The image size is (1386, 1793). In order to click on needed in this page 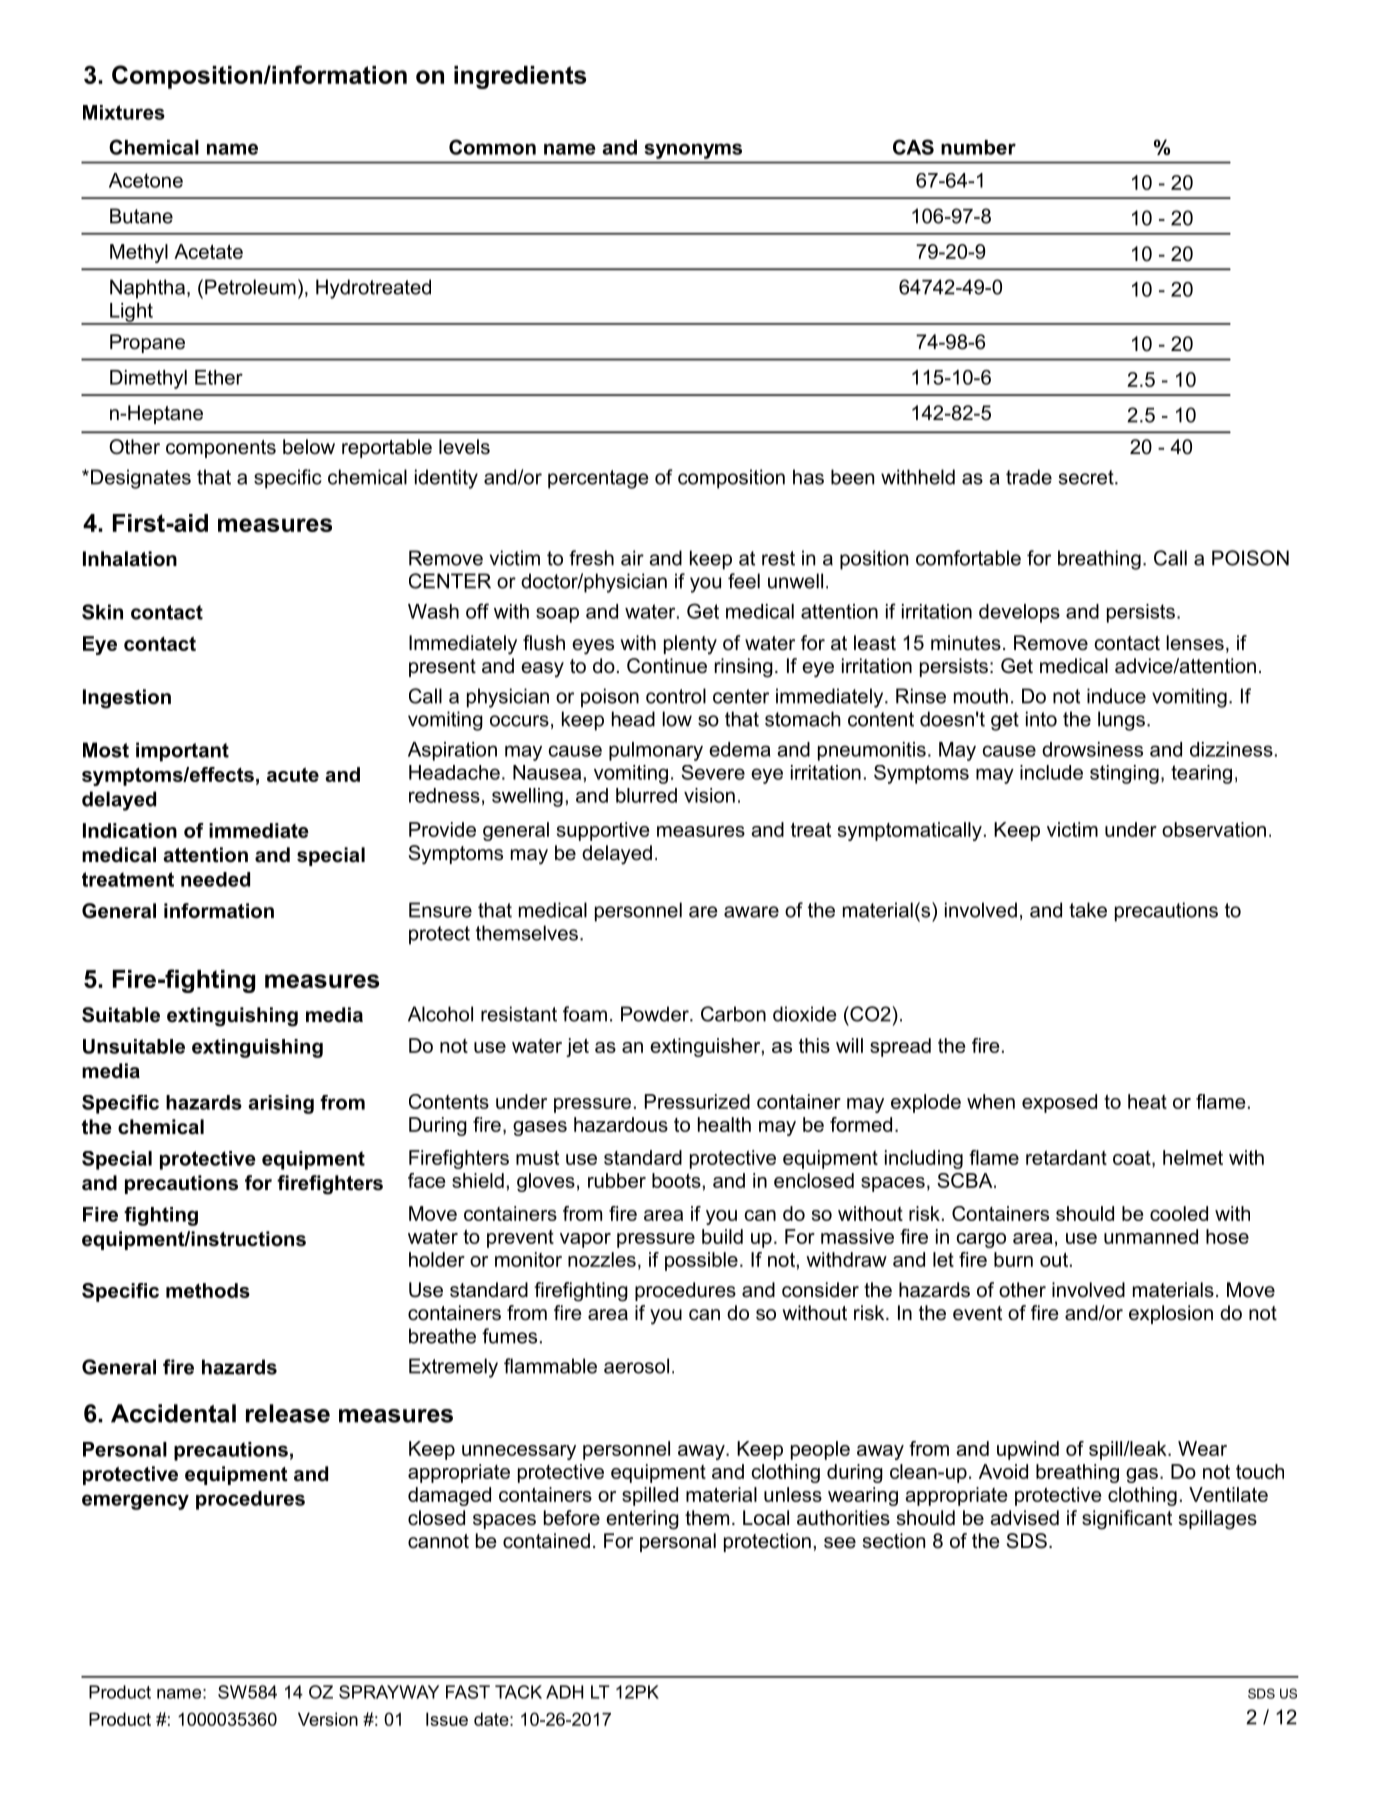, I will do `click(215, 879)`.
